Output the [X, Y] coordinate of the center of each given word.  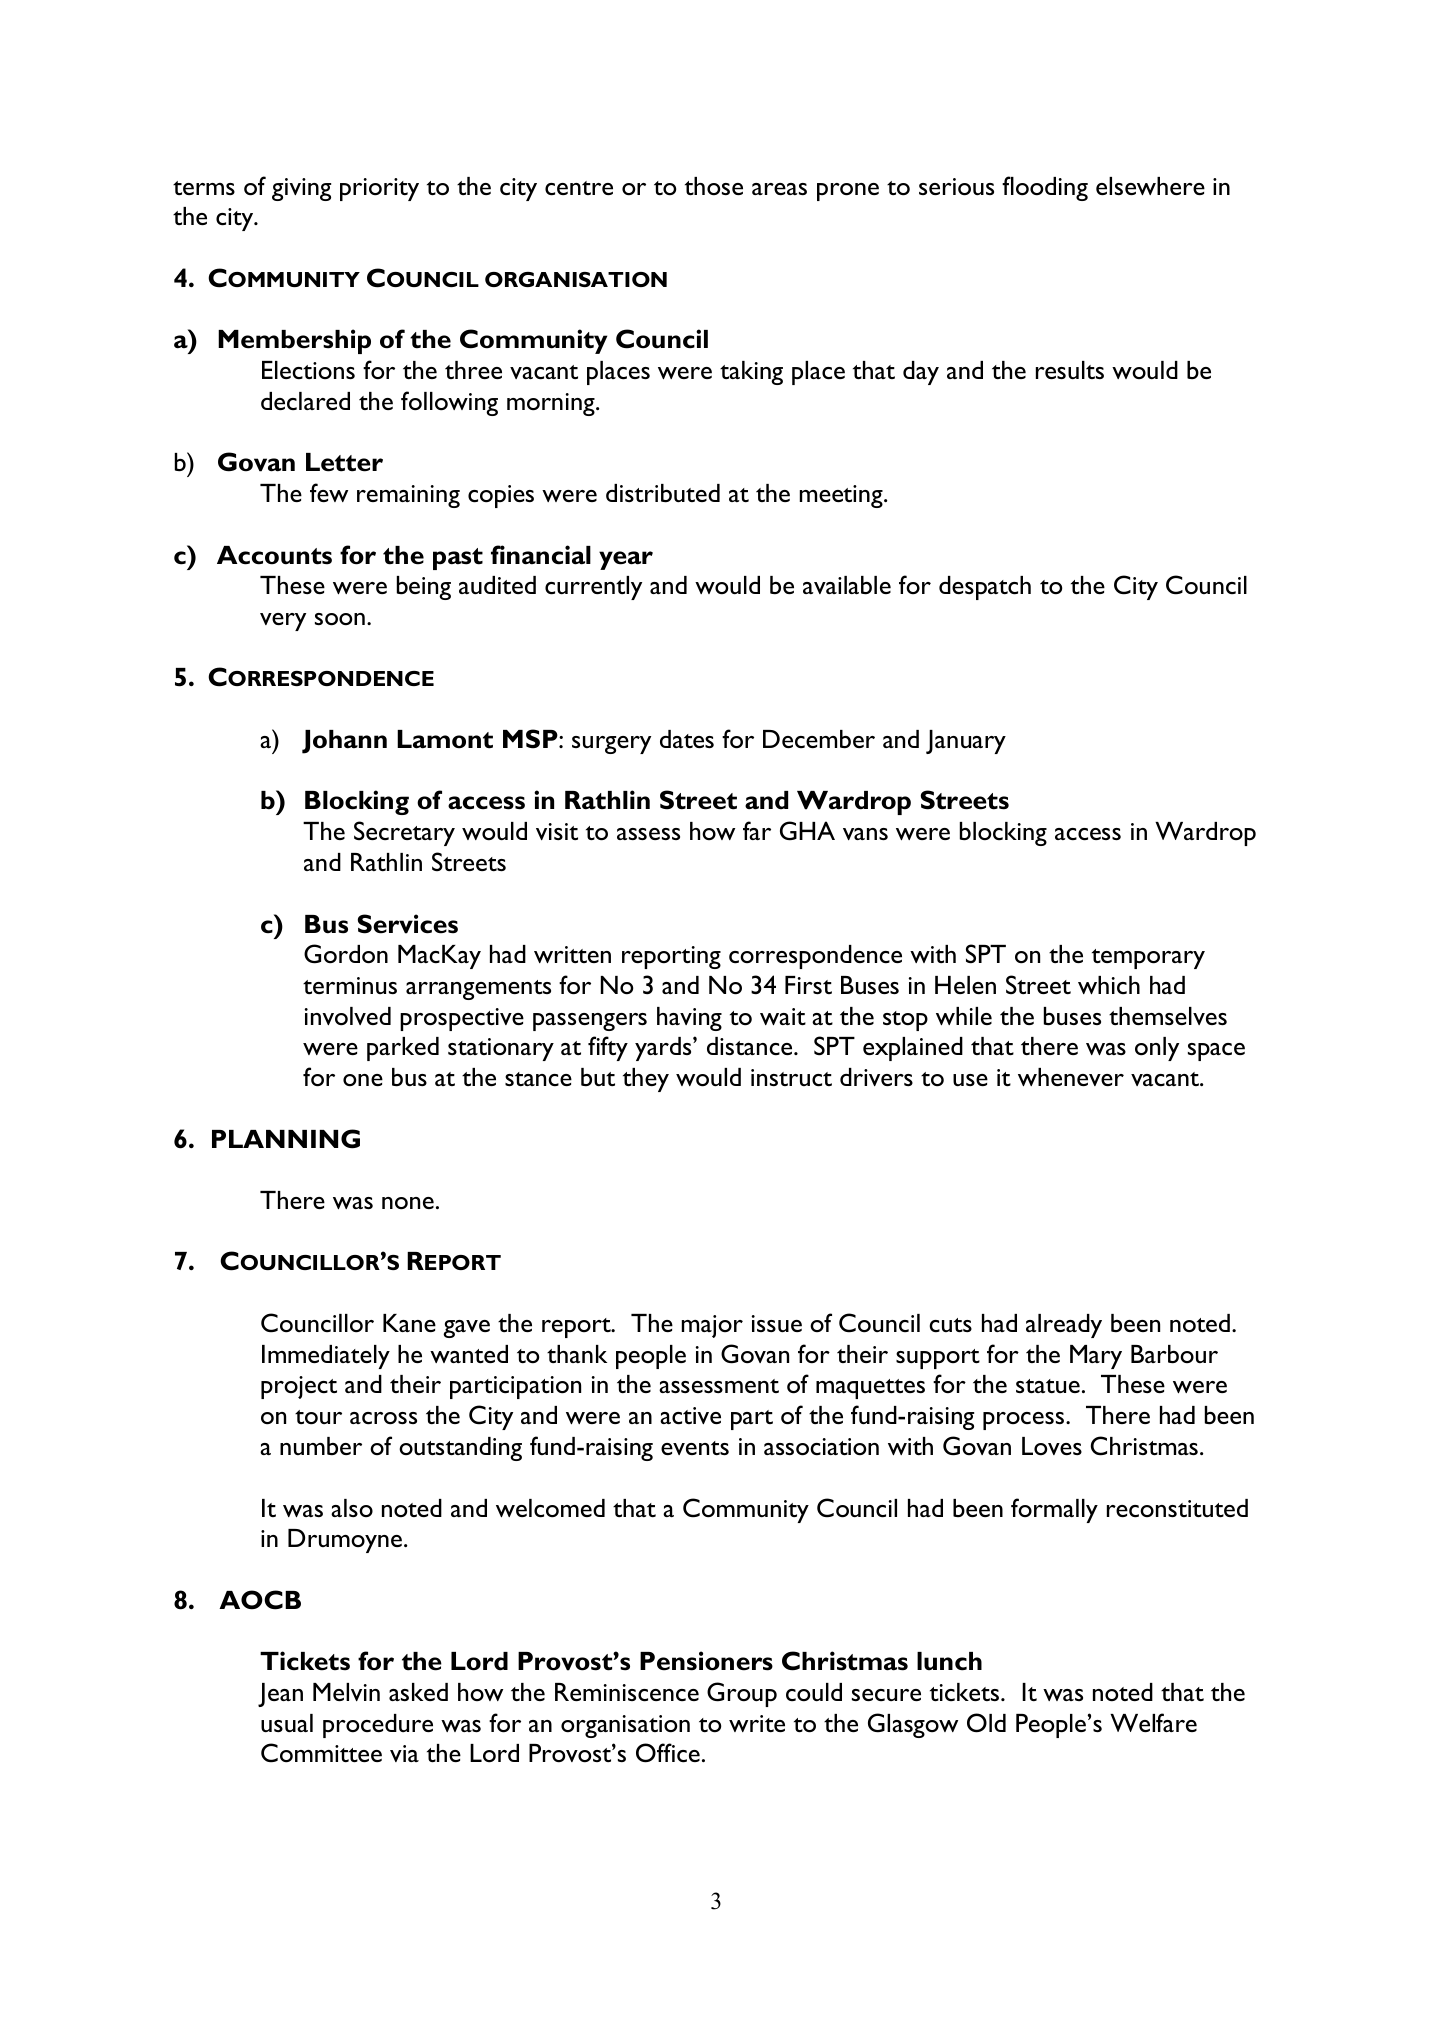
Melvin [346, 1692]
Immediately [326, 1357]
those [714, 186]
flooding [1045, 188]
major [712, 1326]
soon [340, 619]
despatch [985, 588]
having [689, 1019]
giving [301, 189]
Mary [1096, 1357]
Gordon [346, 954]
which [1109, 985]
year [626, 560]
